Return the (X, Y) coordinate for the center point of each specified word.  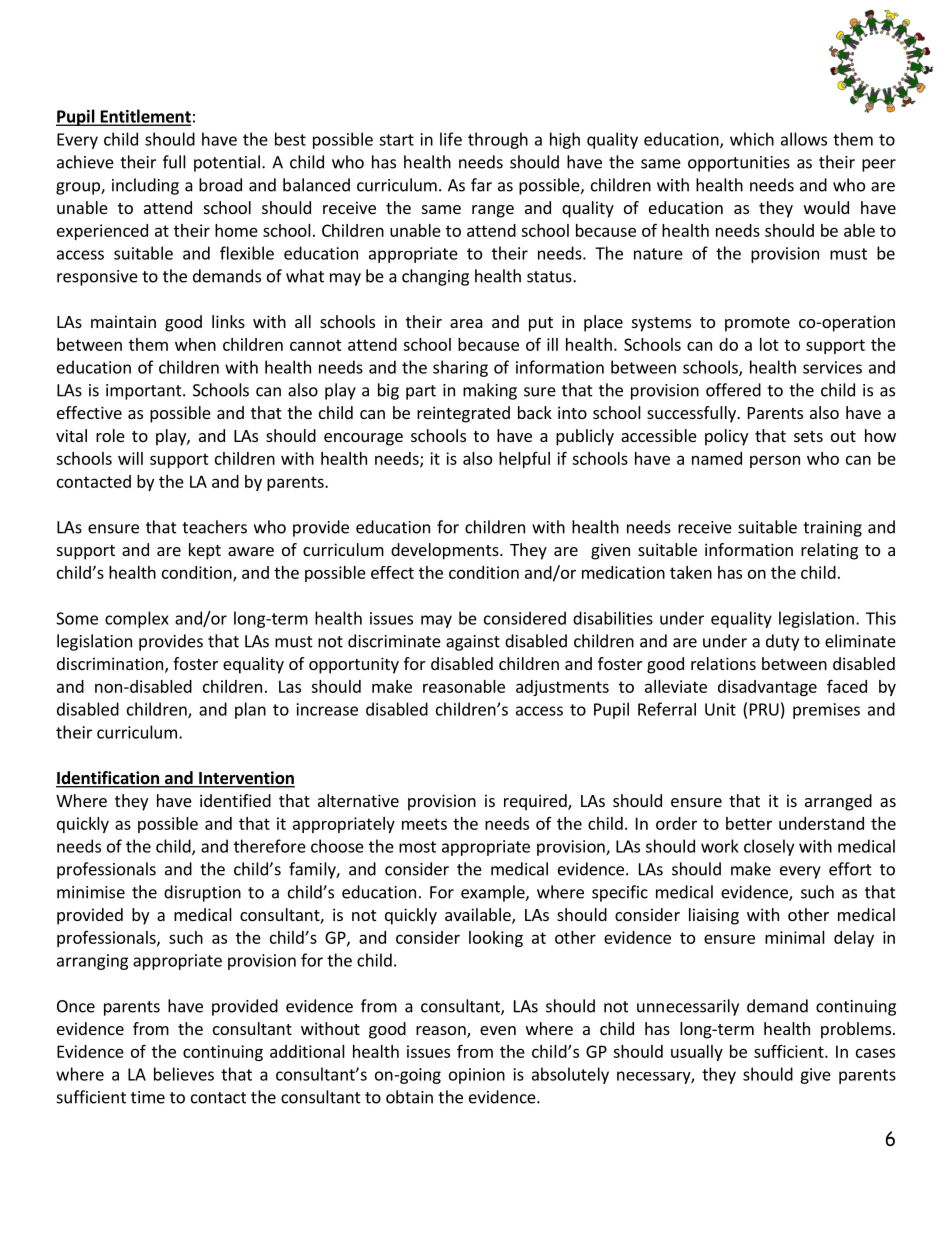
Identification (109, 779)
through (498, 140)
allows (804, 139)
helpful (524, 460)
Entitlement (144, 117)
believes (184, 1074)
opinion (477, 1076)
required (536, 802)
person (775, 461)
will (130, 458)
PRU (764, 709)
